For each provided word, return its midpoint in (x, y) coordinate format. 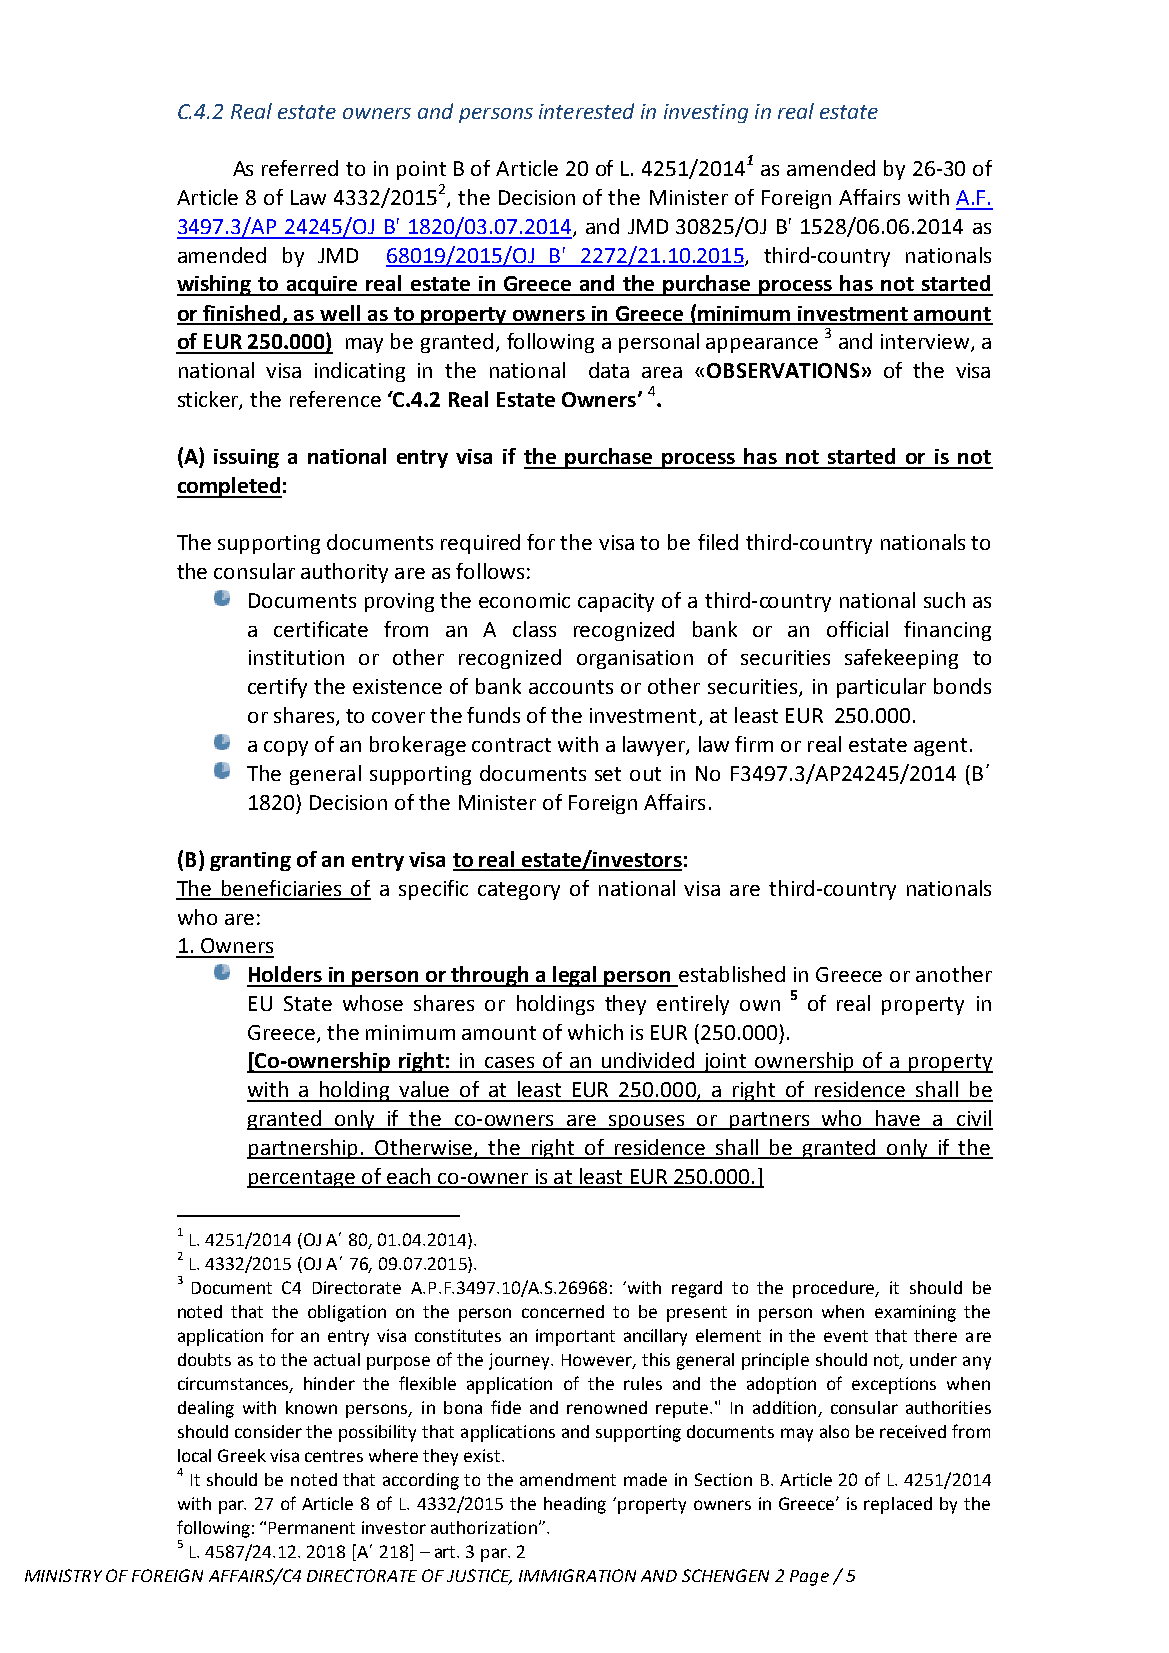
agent (940, 747)
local (194, 1455)
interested (586, 111)
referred (300, 168)
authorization (484, 1527)
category (519, 891)
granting (250, 861)
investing (706, 113)
